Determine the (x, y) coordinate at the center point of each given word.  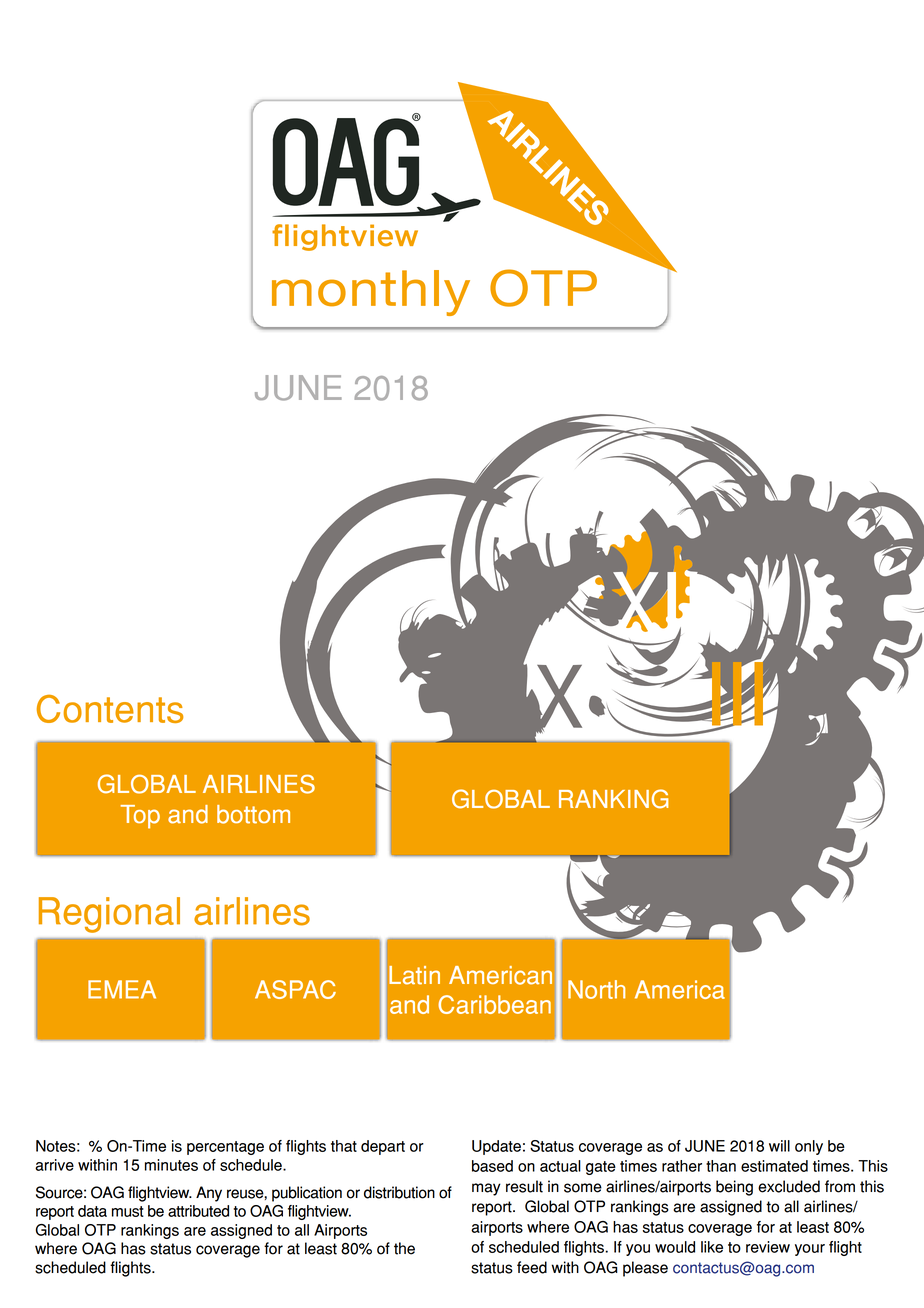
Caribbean (494, 1004)
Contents (110, 709)
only (809, 1147)
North (596, 989)
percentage (225, 1148)
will (779, 1146)
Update (496, 1147)
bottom (253, 814)
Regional (109, 915)
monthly (371, 293)
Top (140, 817)
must (128, 1211)
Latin (414, 975)
